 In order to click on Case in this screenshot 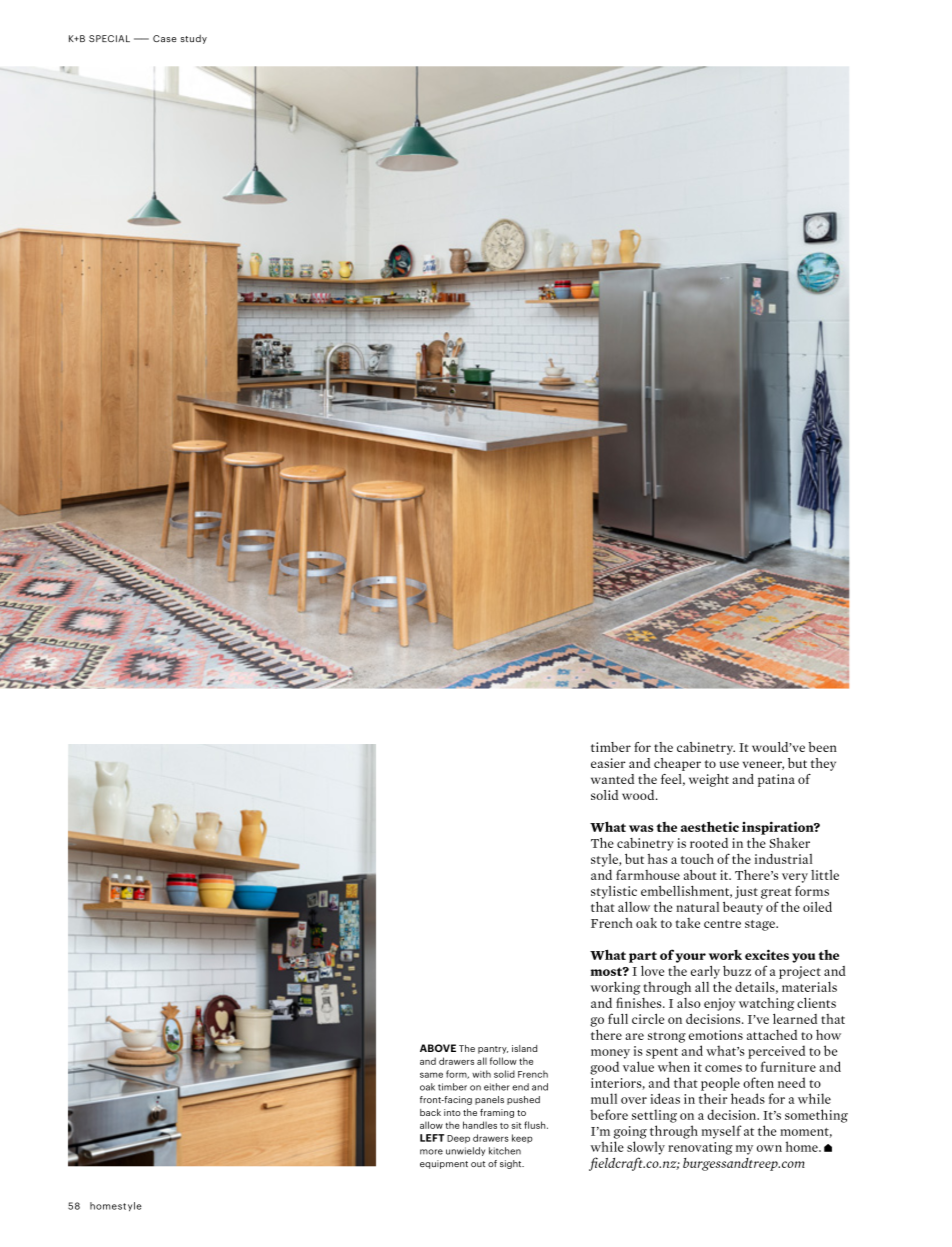, I will do `click(165, 38)`.
